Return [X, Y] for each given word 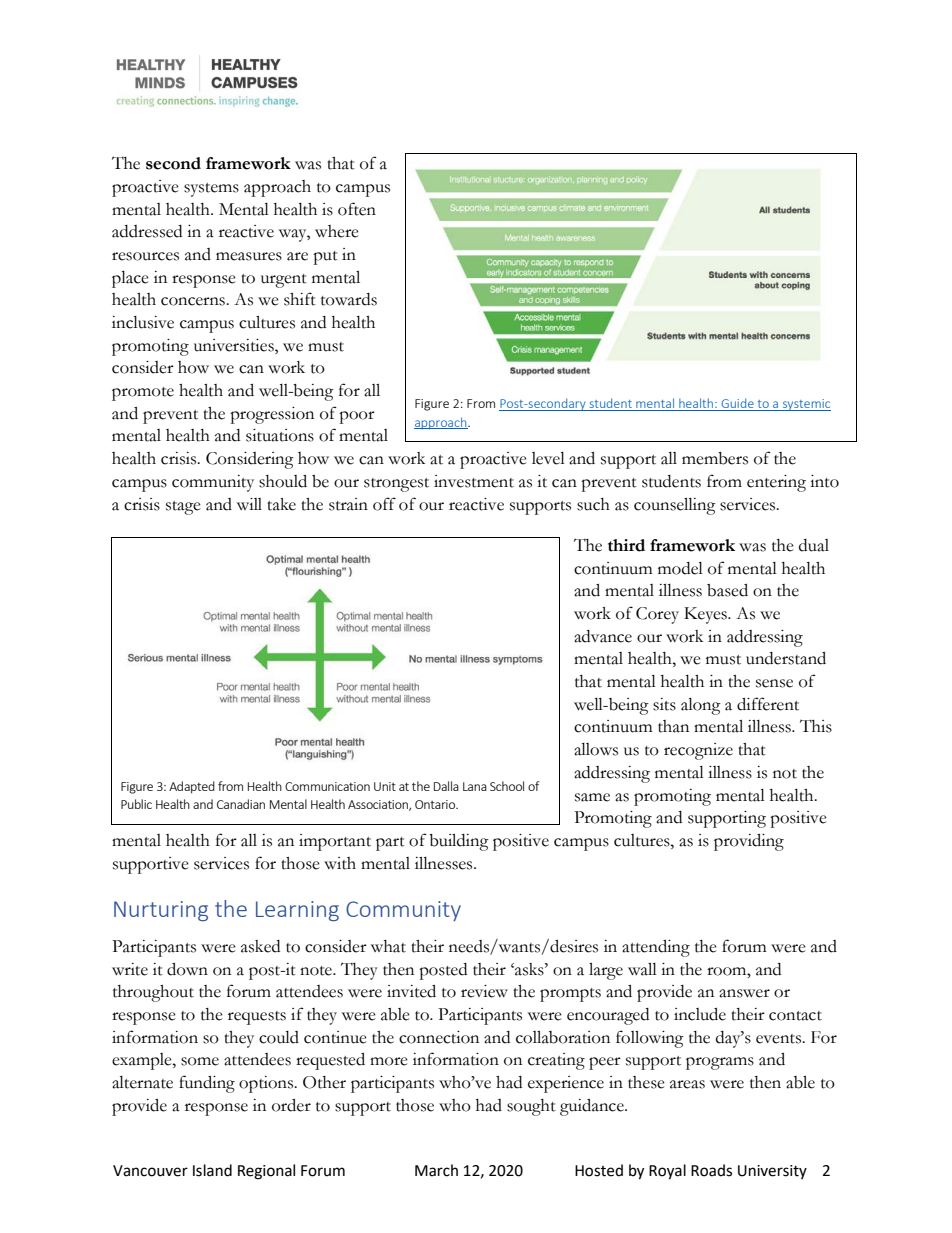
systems [211, 190]
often [357, 209]
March [436, 1170]
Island [212, 1170]
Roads [711, 1170]
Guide [737, 404]
